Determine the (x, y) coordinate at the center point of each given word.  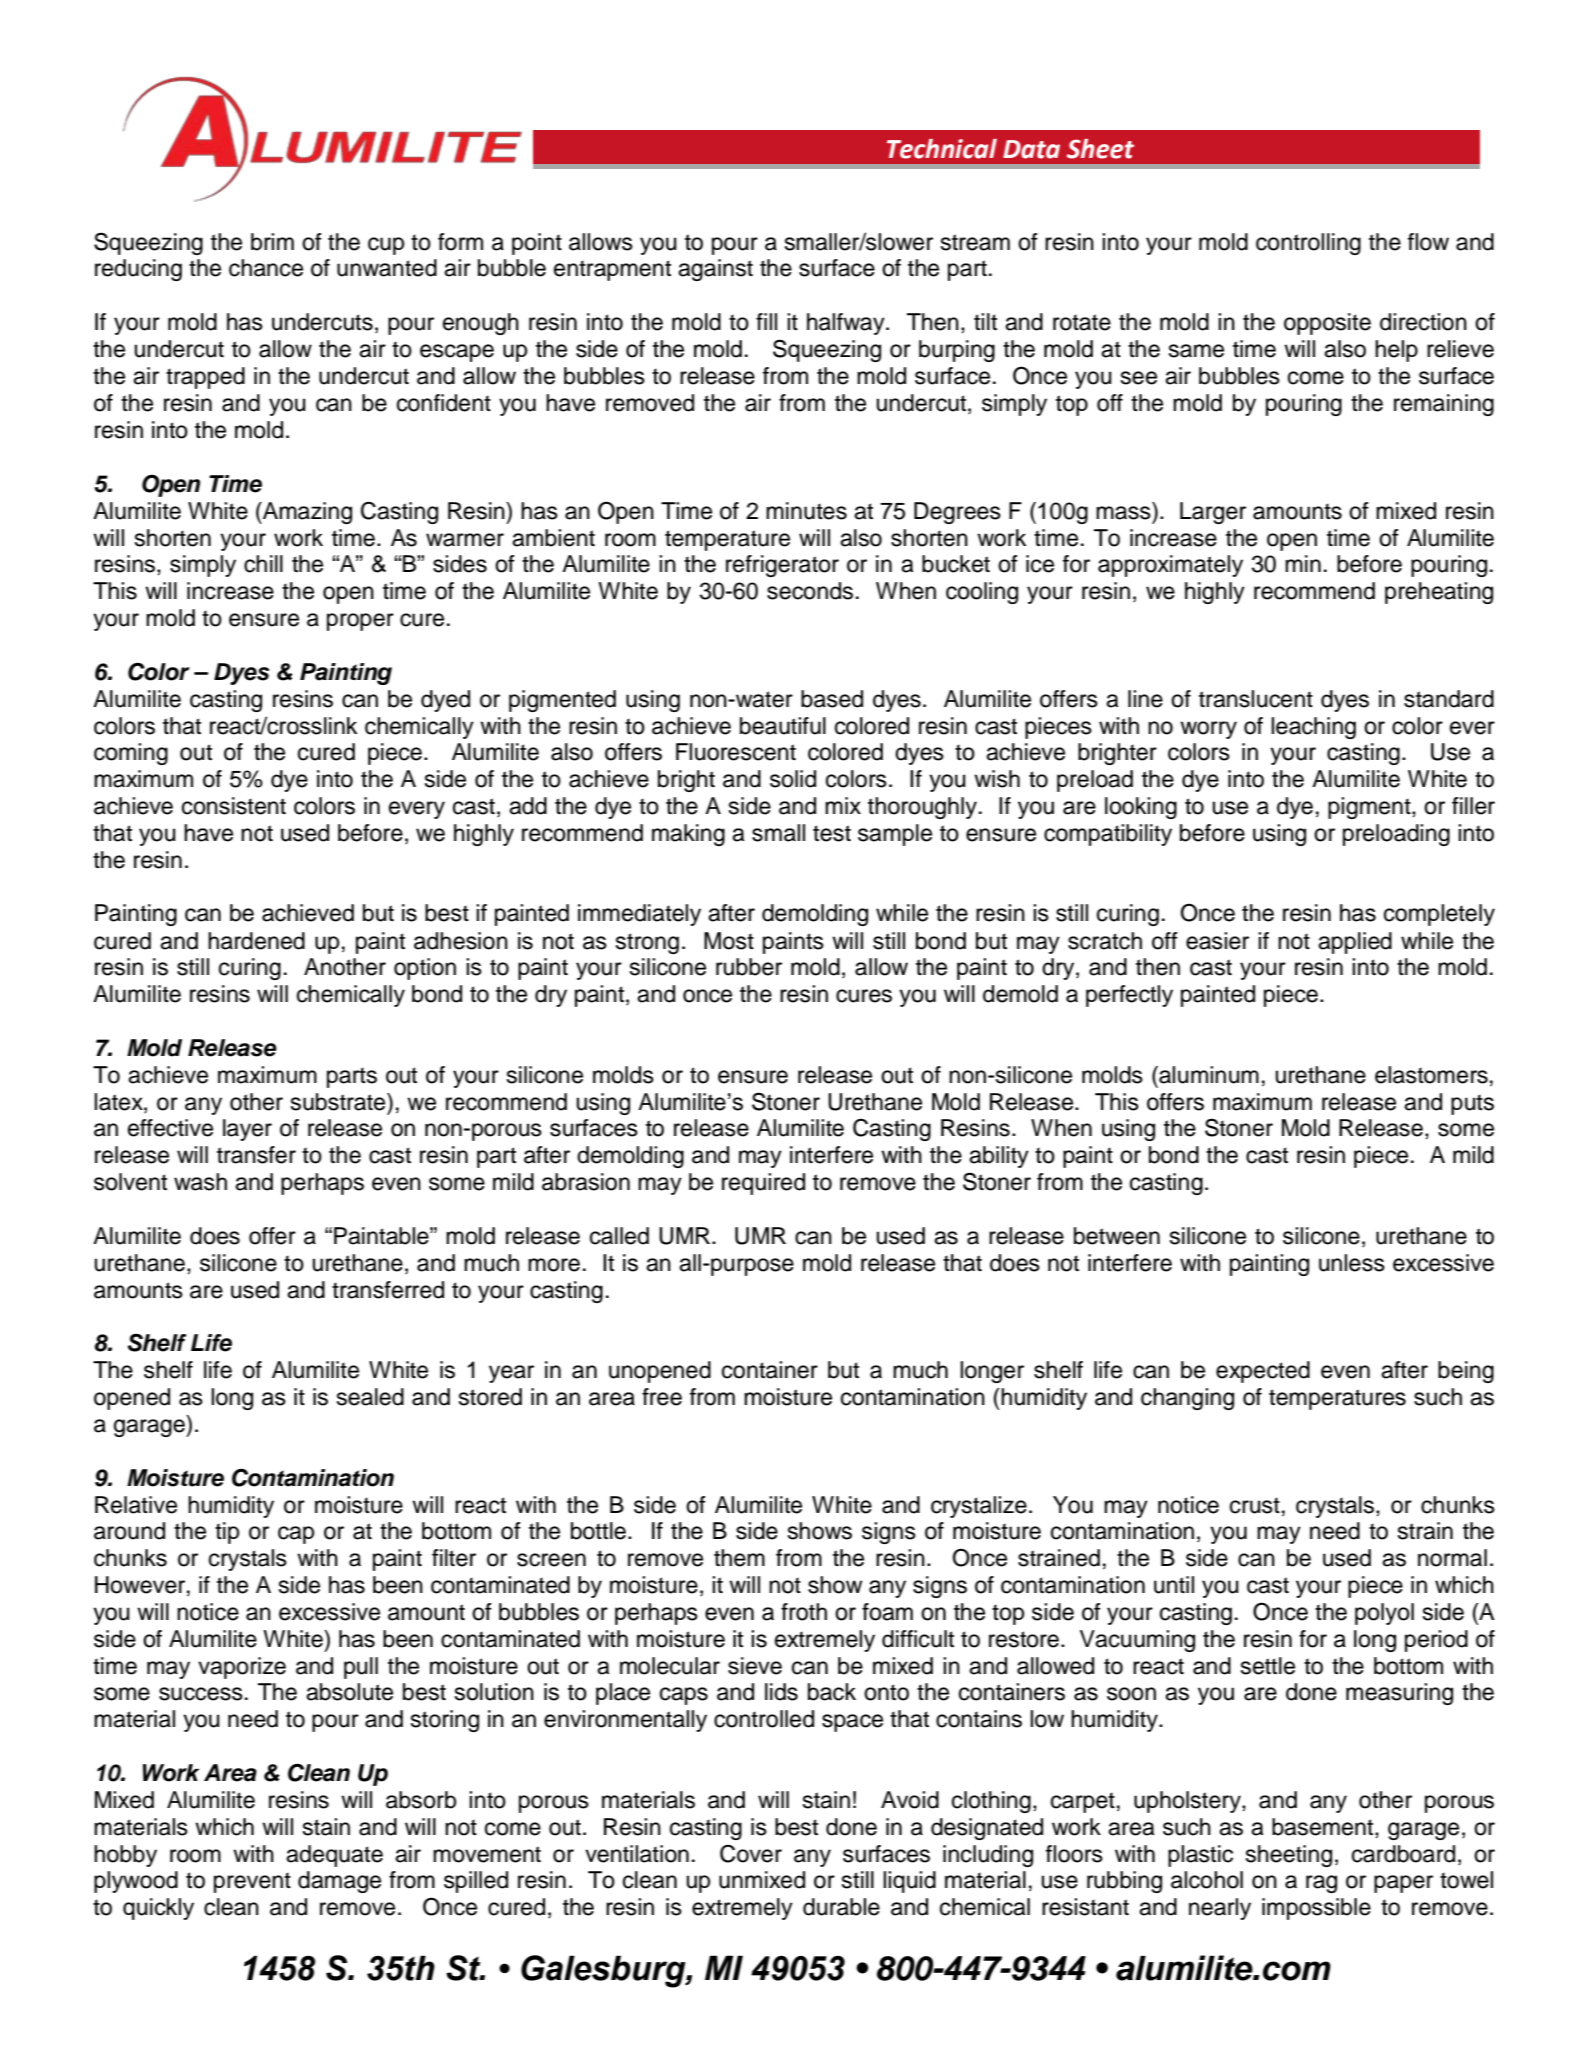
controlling (1308, 244)
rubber (749, 967)
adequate (334, 1856)
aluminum (1208, 1075)
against (715, 270)
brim (272, 242)
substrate (339, 1102)
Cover (751, 1854)
